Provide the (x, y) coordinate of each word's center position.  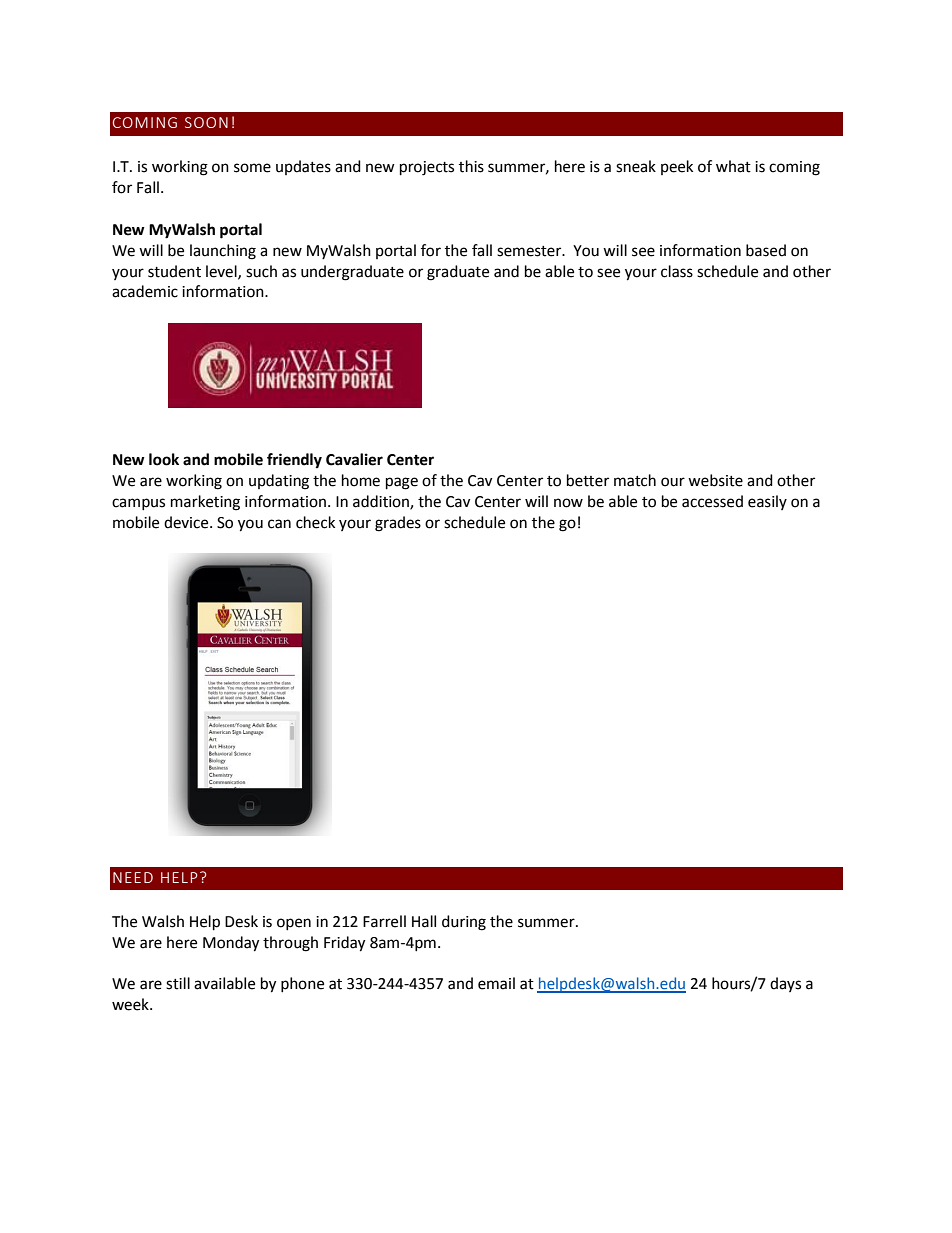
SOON (206, 122)
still (178, 983)
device (187, 522)
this (471, 166)
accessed (712, 501)
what (733, 166)
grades (398, 524)
